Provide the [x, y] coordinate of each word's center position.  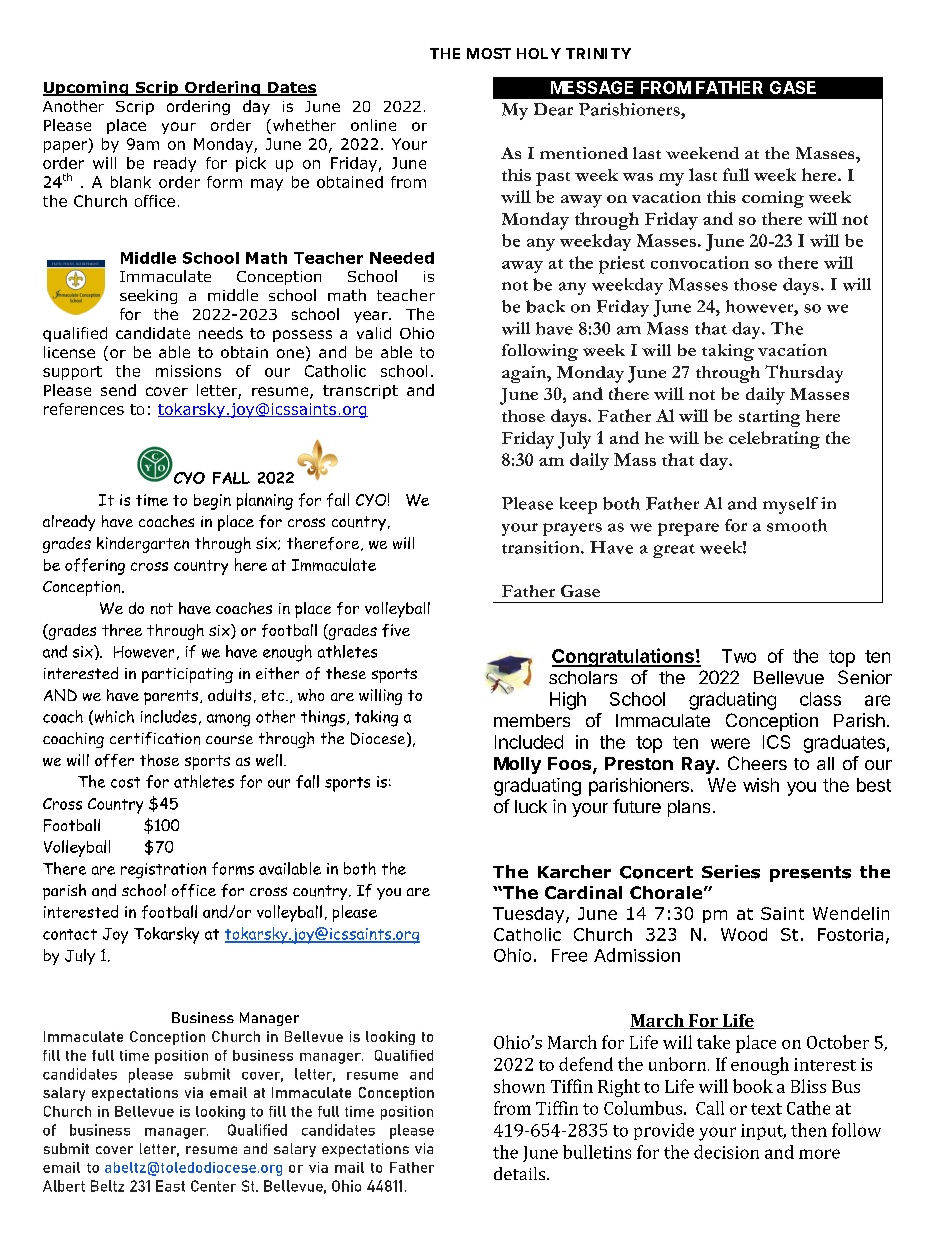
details [521, 1173]
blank [131, 182]
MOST [489, 53]
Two [739, 656]
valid [374, 333]
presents [810, 874]
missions [188, 371]
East [170, 1186]
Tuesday [530, 915]
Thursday [804, 374]
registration [163, 871]
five [396, 630]
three [122, 630]
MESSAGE [592, 87]
